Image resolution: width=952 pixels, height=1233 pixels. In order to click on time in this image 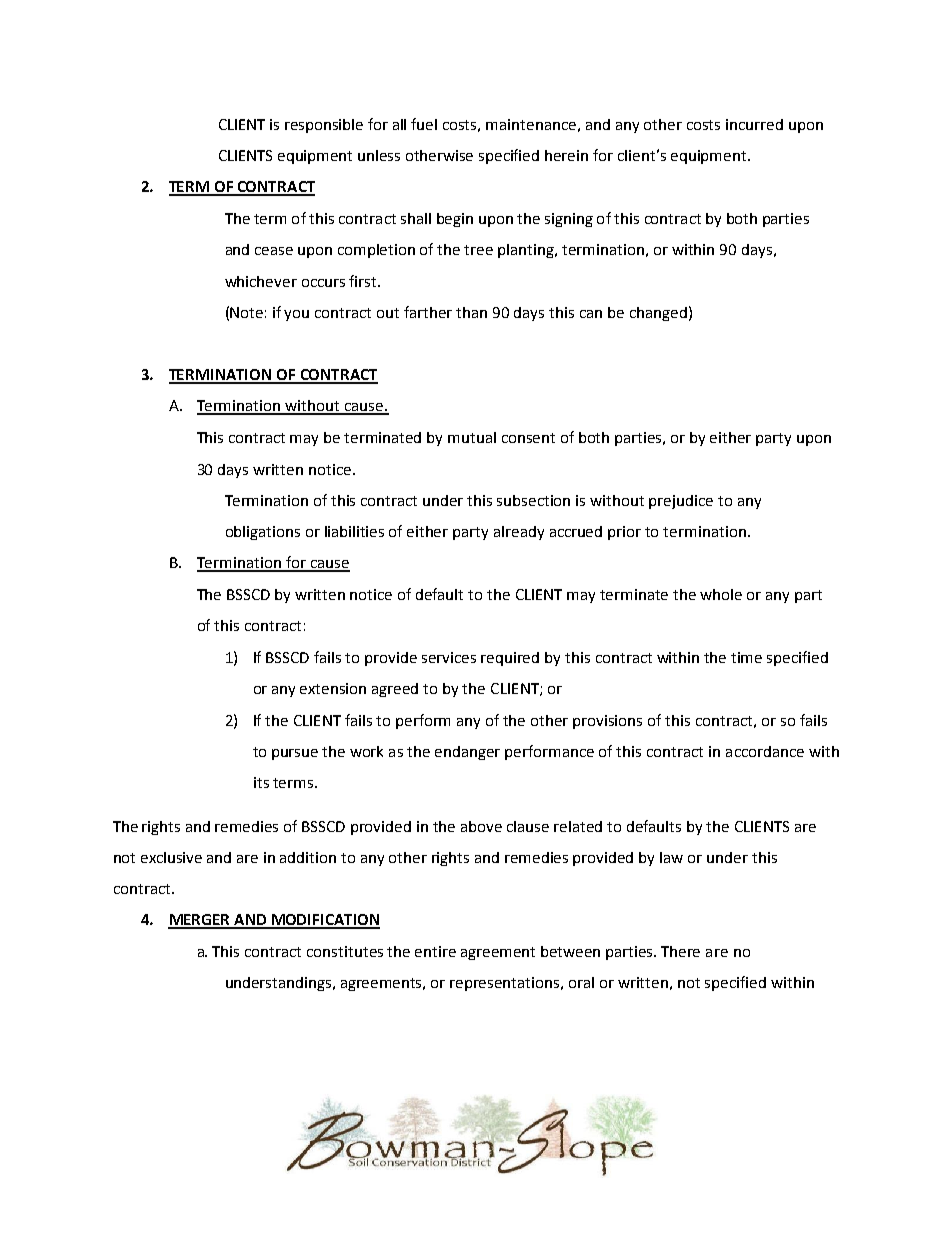, I will do `click(746, 657)`.
